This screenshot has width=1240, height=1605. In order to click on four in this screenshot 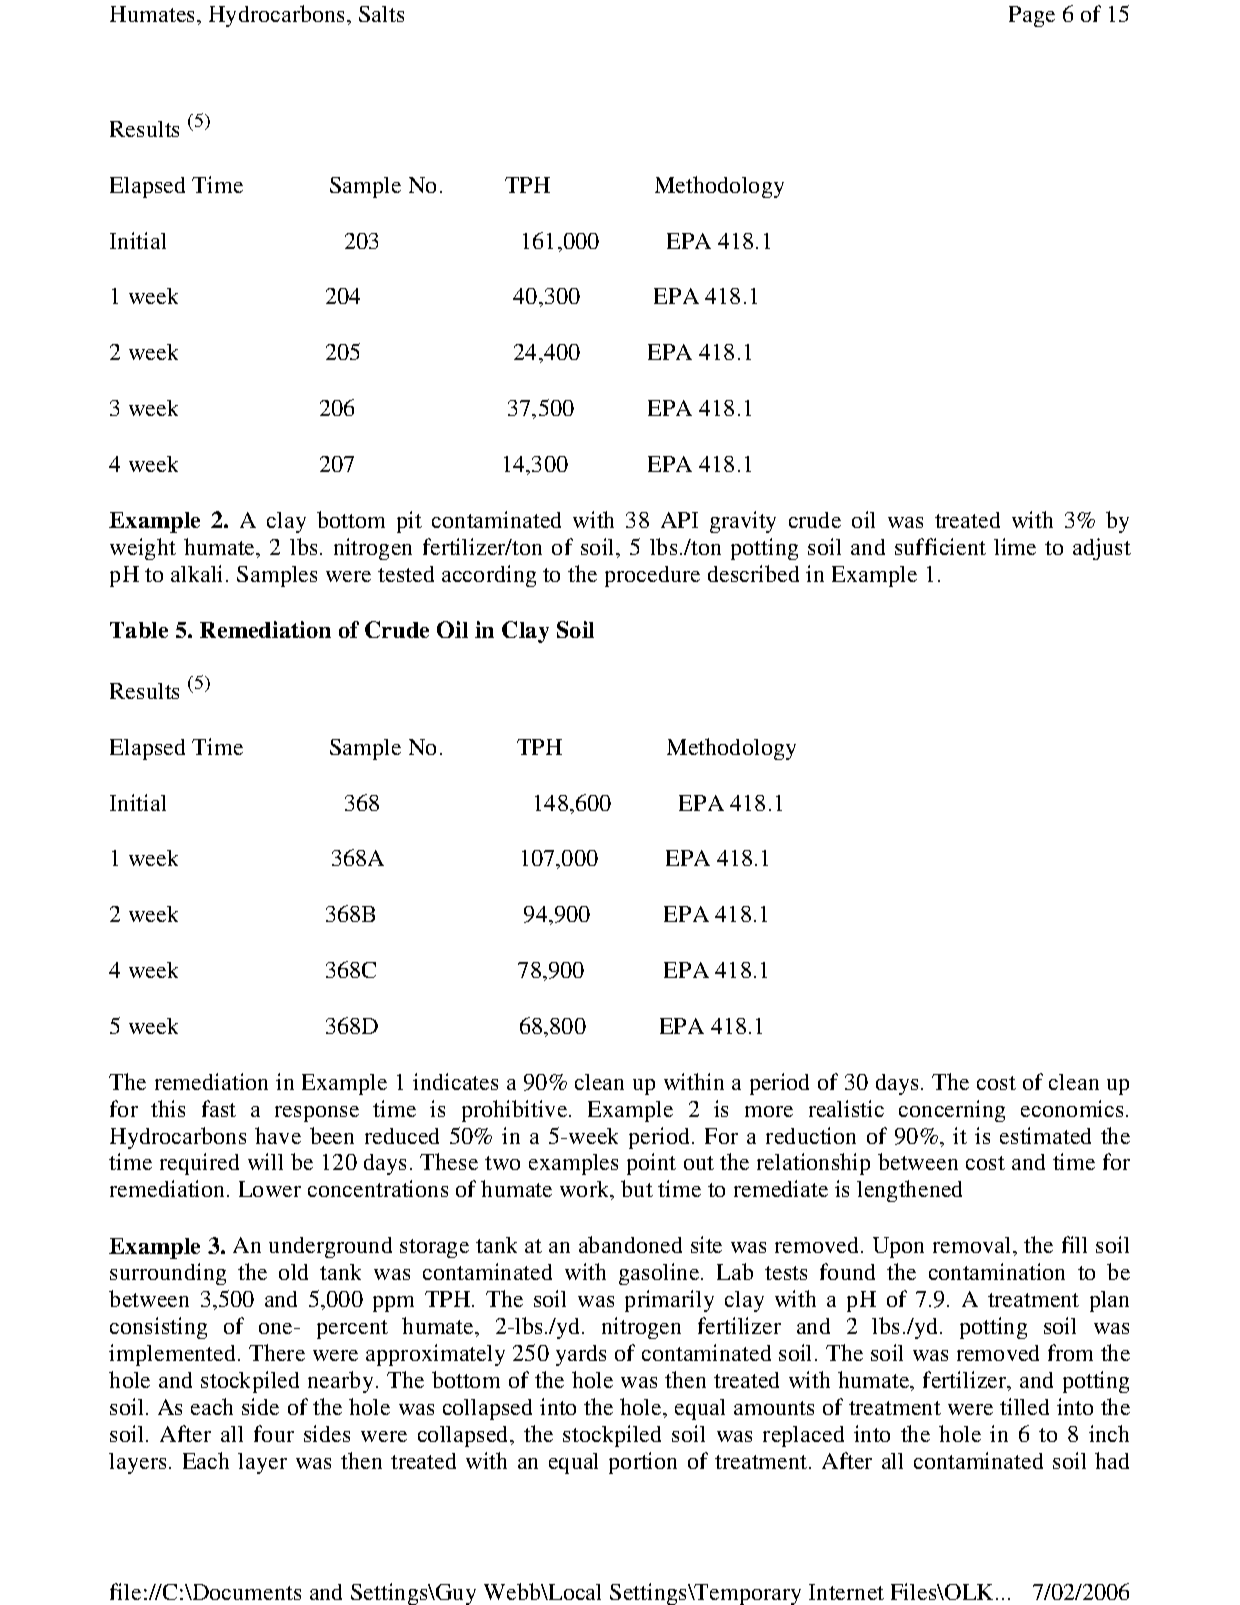, I will do `click(274, 1433)`.
